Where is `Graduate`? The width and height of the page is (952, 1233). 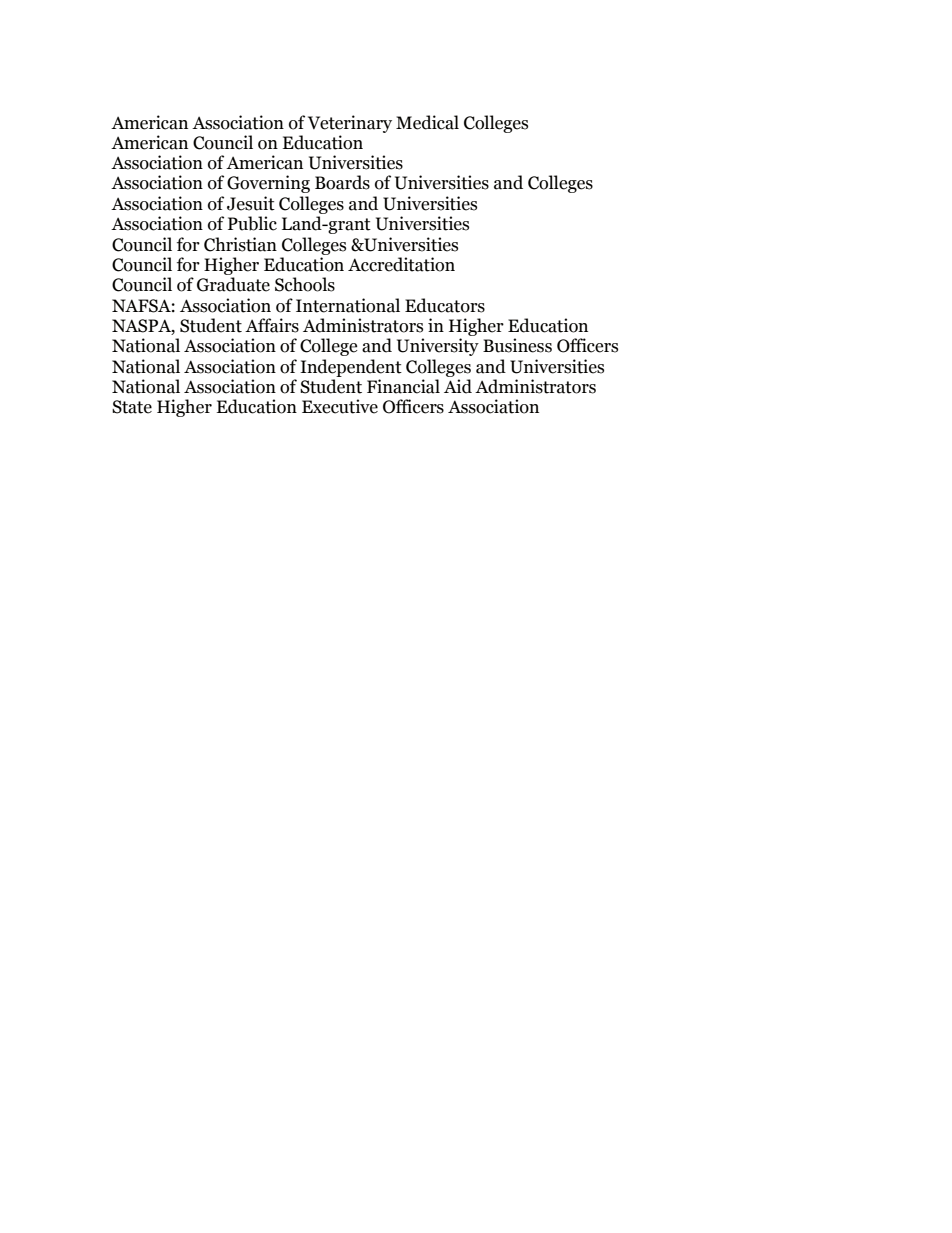 Graduate is located at coordinates (233, 284).
